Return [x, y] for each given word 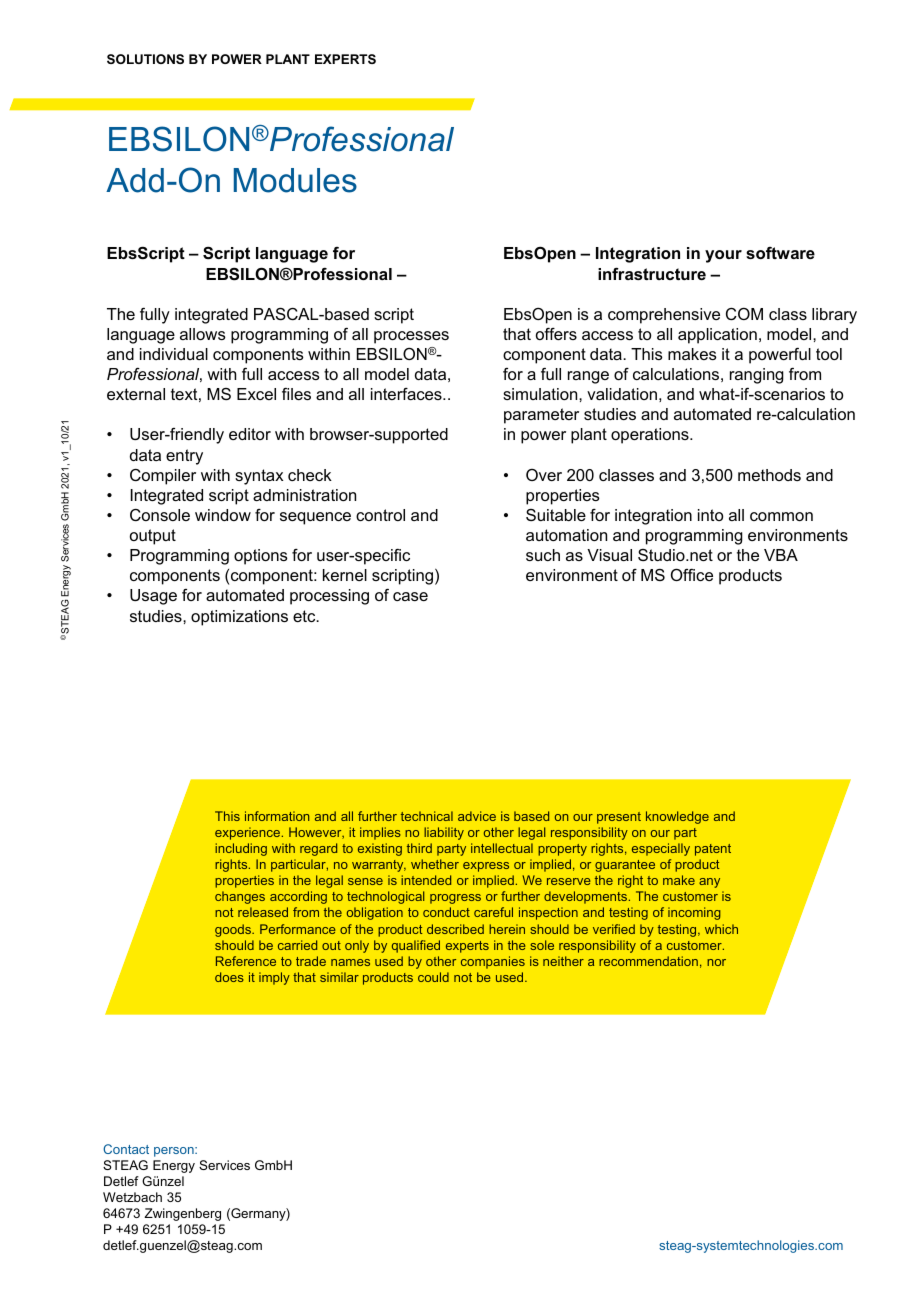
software [780, 253]
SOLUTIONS [145, 59]
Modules [295, 180]
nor [716, 962]
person [175, 1152]
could [433, 977]
